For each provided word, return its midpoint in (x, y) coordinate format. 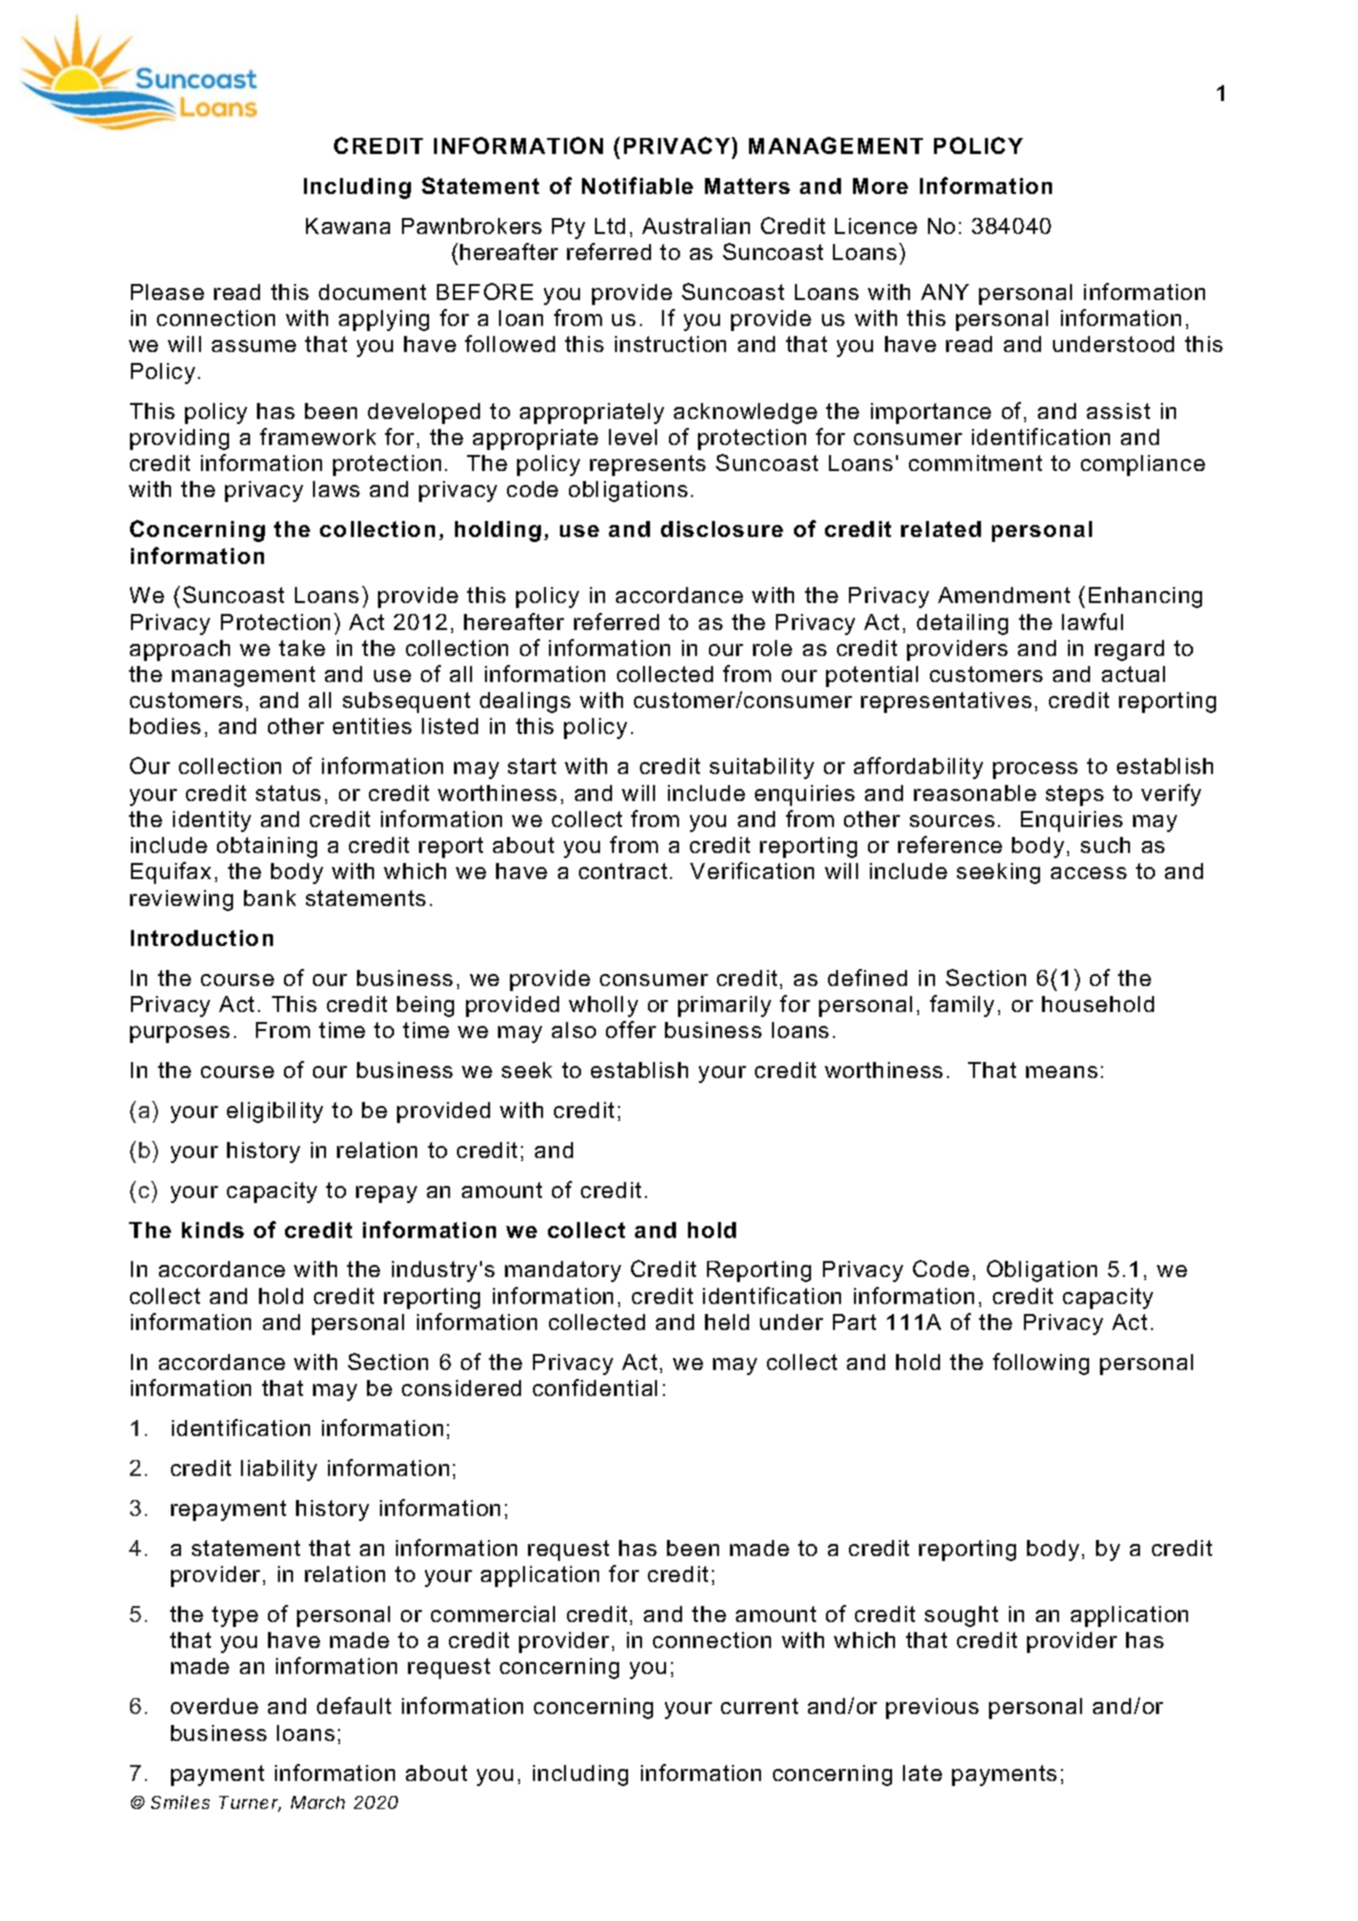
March (318, 1802)
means (1062, 1072)
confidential (595, 1387)
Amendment (1004, 595)
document (372, 292)
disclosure (722, 529)
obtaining (267, 847)
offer (631, 1029)
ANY (945, 292)
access (1089, 873)
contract (623, 871)
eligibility (275, 1112)
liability (279, 1470)
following (1041, 1364)
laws (336, 489)
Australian (696, 226)
